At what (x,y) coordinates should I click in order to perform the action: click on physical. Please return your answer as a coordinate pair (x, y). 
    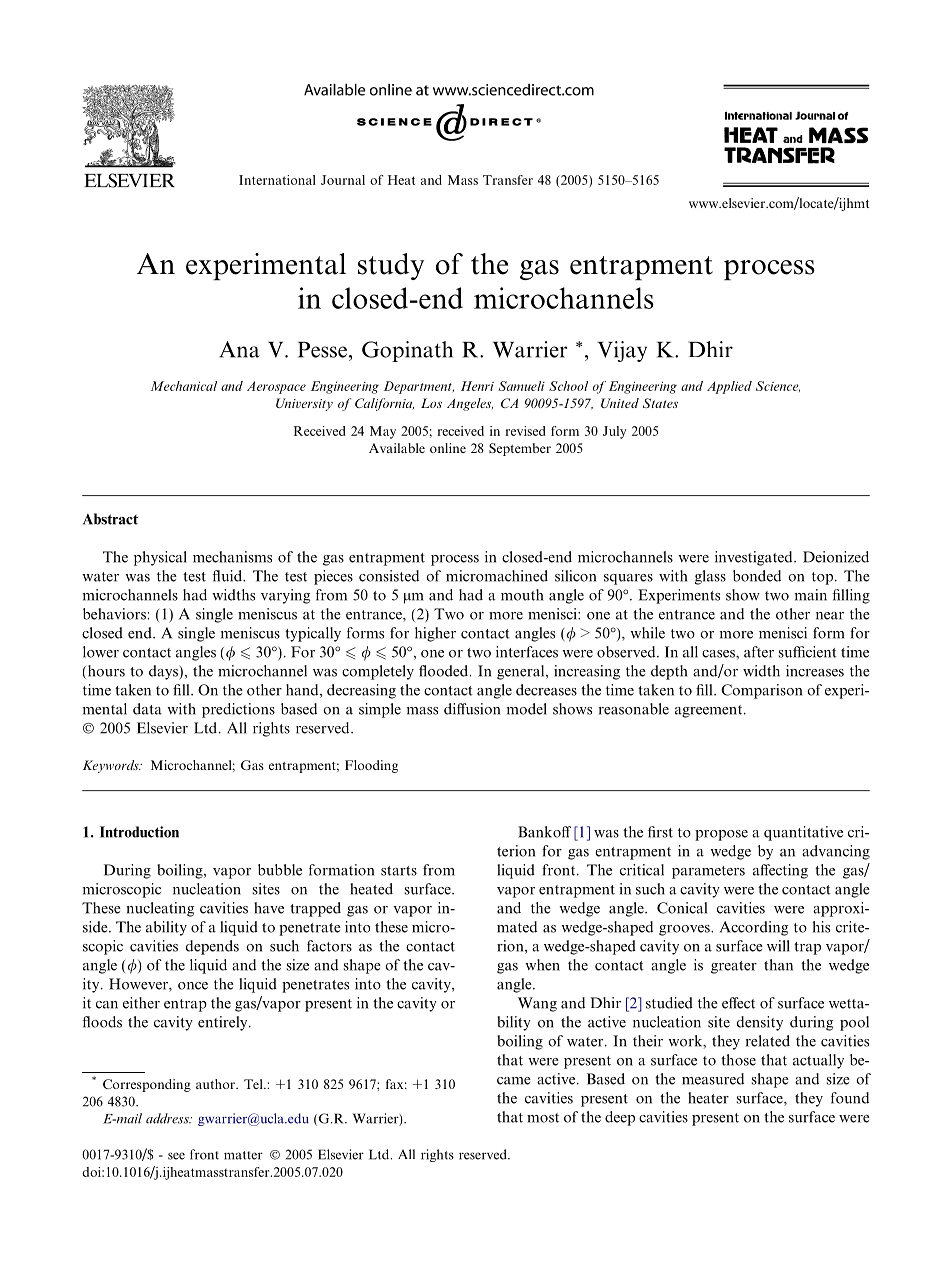
    Looking at the image, I should click on (160, 558).
